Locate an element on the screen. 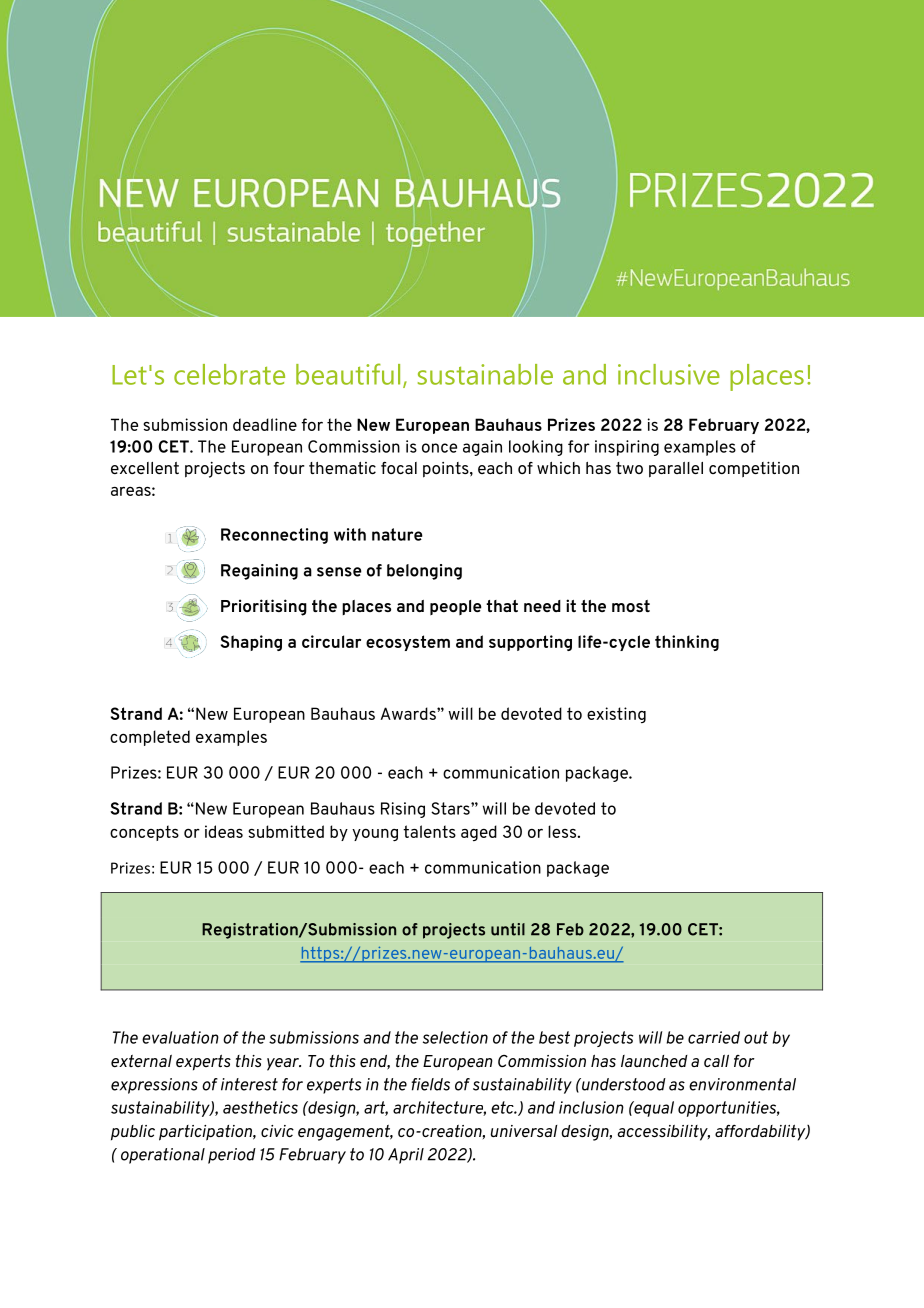  completed is located at coordinates (150, 738).
